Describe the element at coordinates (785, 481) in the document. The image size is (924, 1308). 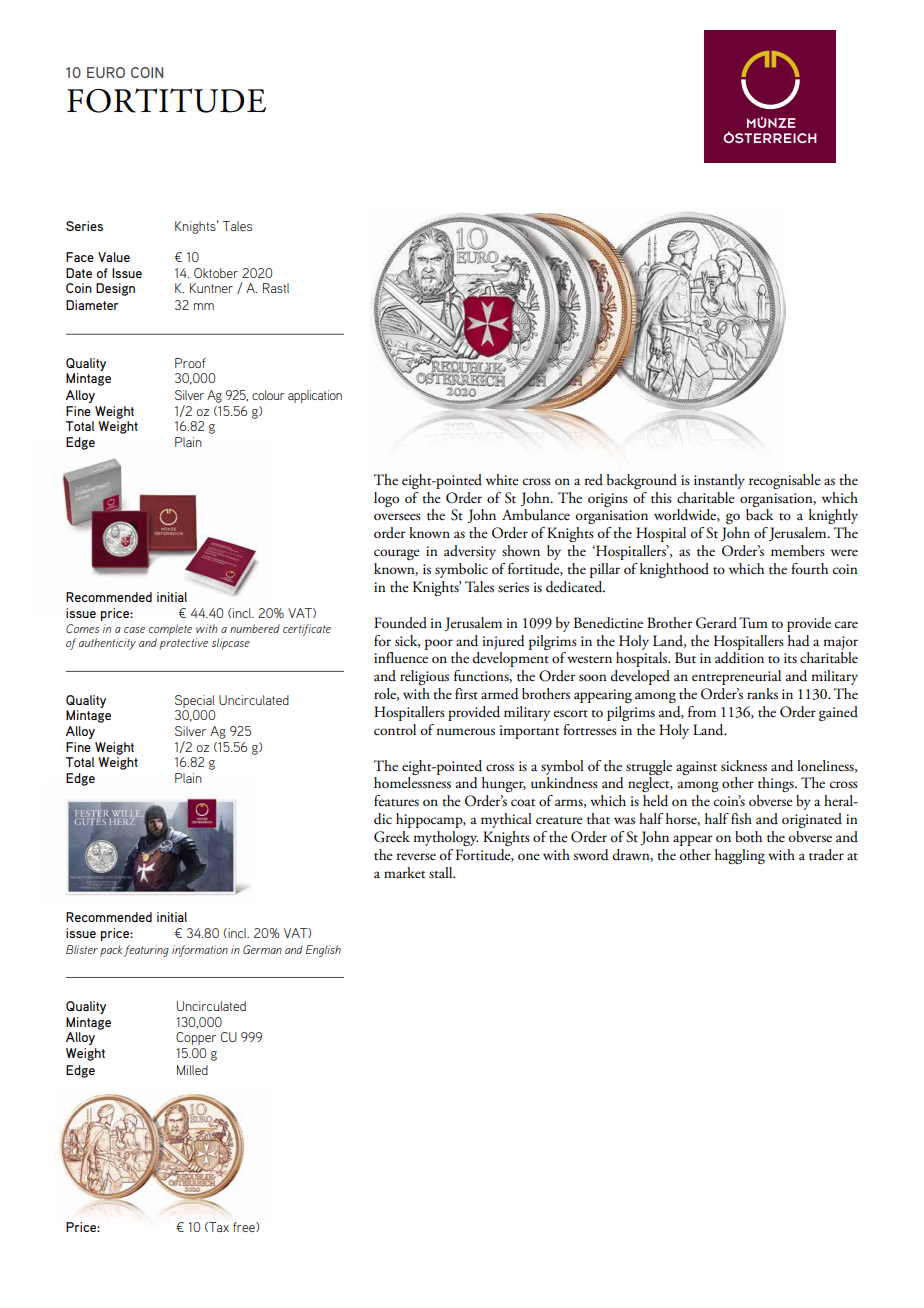
I see `recognisable` at that location.
